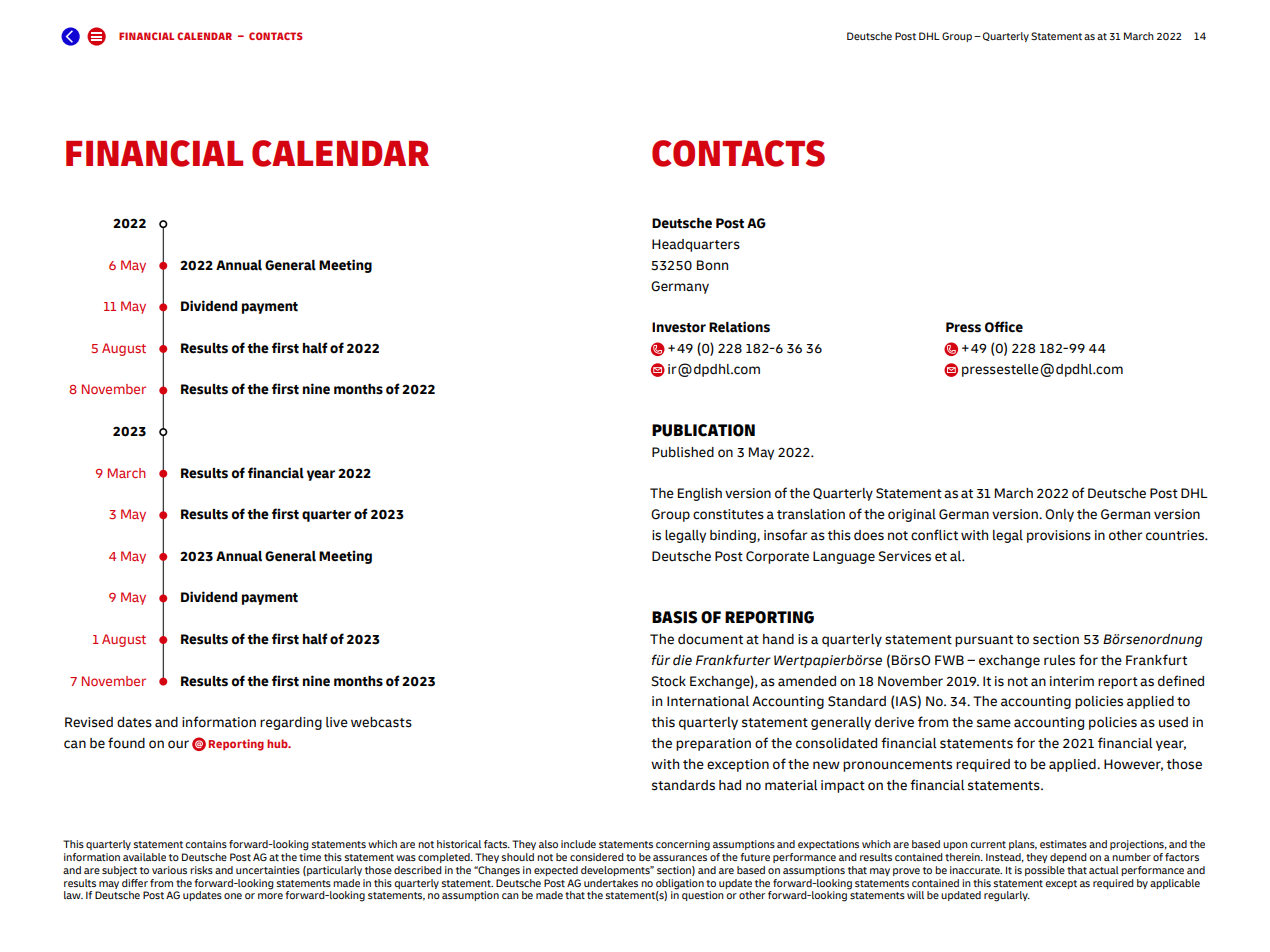 The height and width of the document is (952, 1270). Describe the element at coordinates (1072, 681) in the document. I see `interim` at that location.
